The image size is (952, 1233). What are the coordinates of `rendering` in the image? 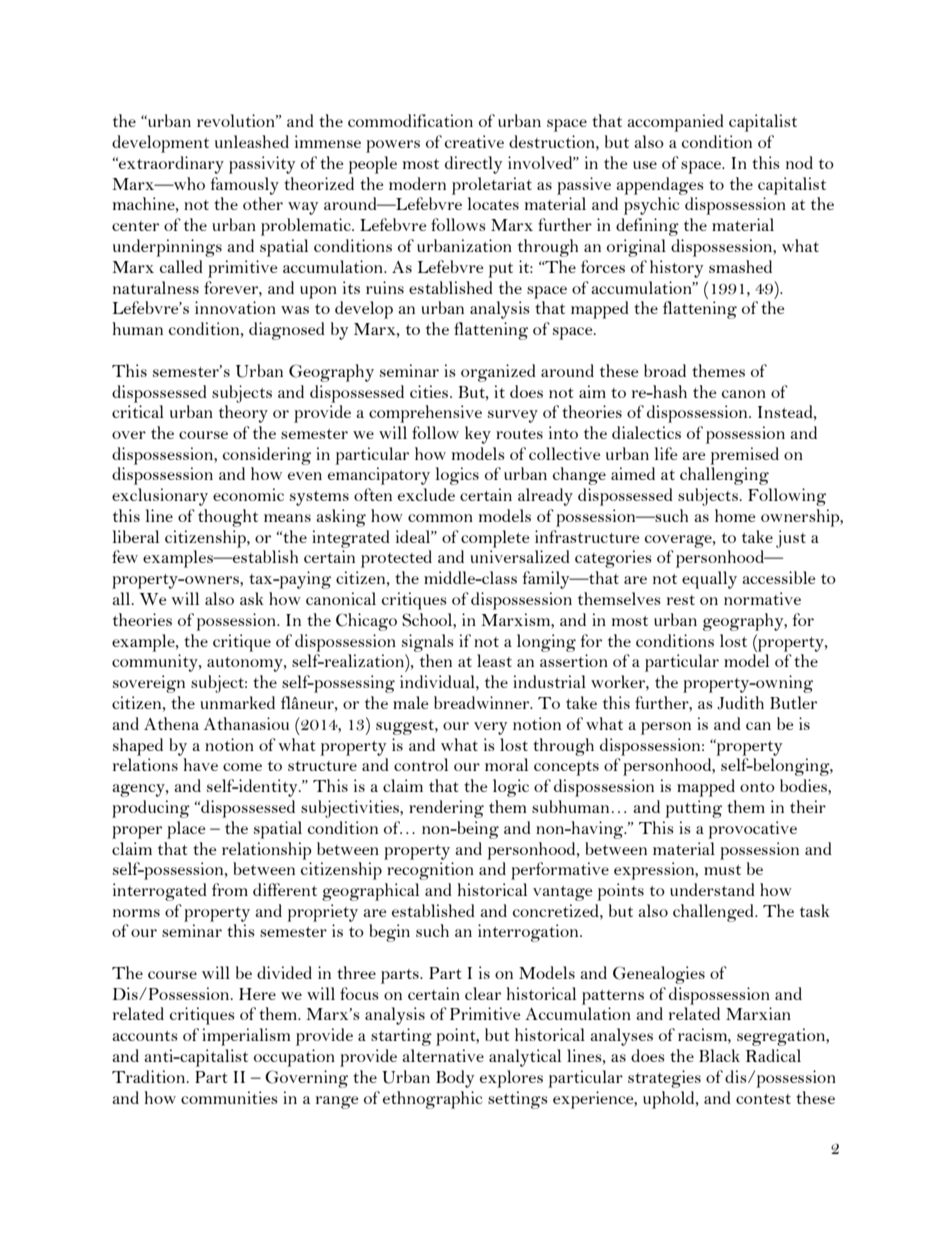 It's located at (446, 809).
